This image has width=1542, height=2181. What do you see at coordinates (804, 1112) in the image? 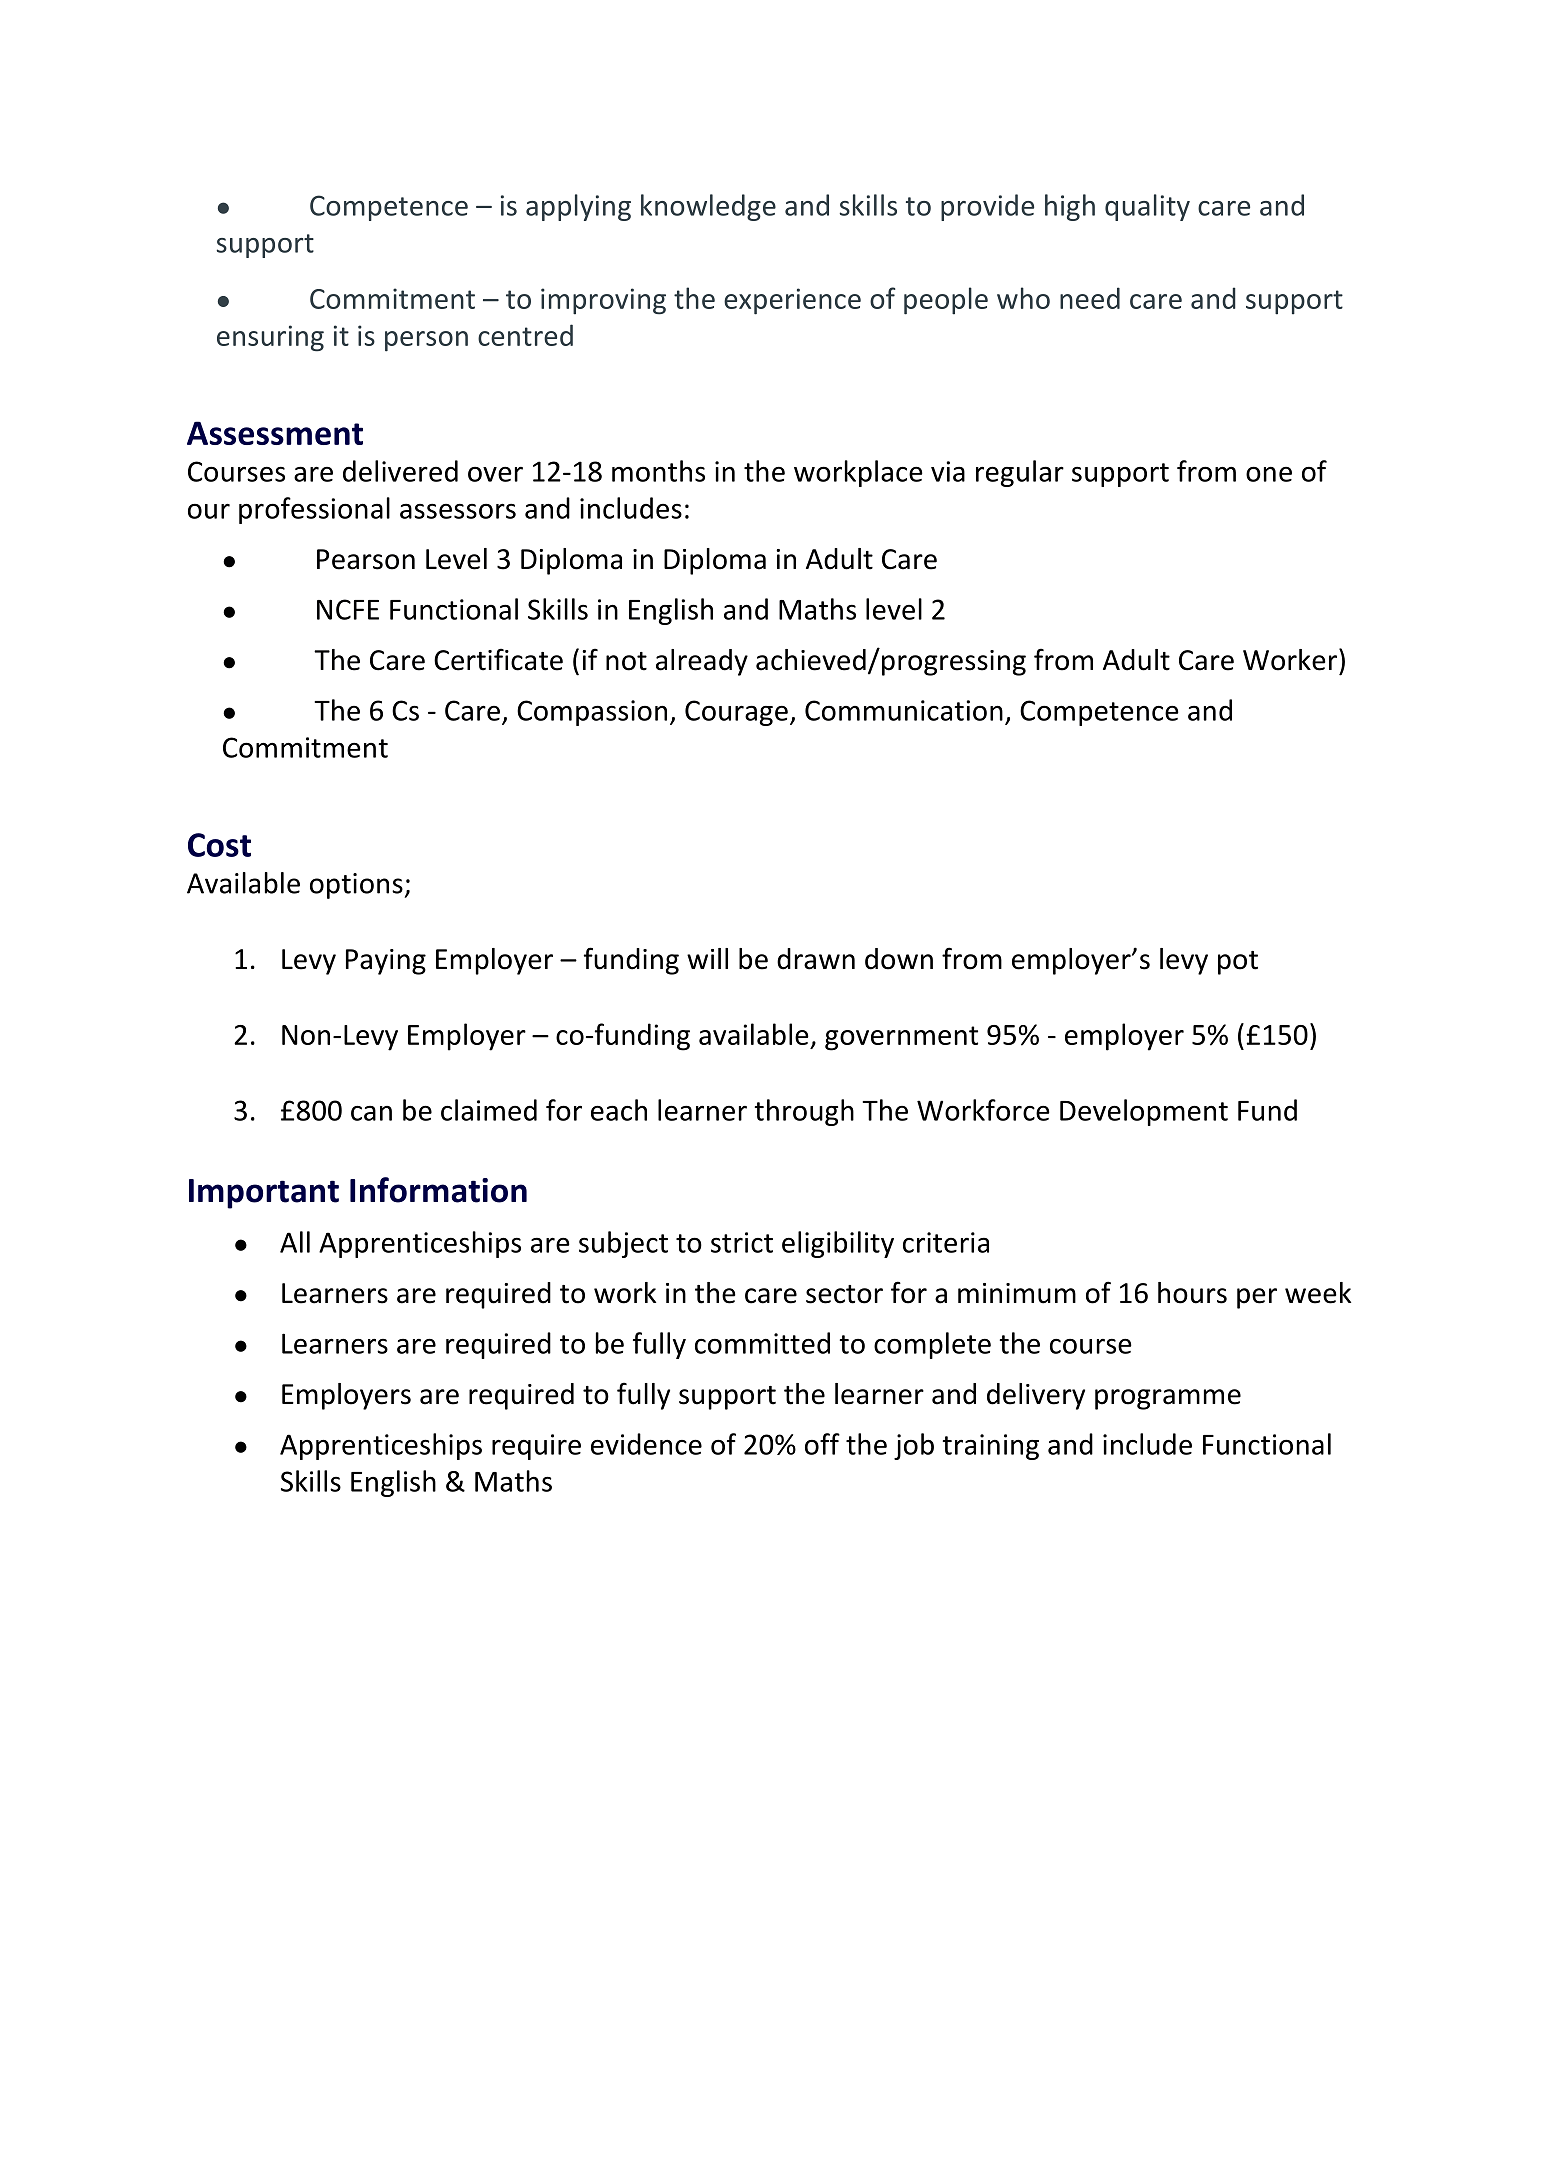
I see `through` at bounding box center [804, 1112].
